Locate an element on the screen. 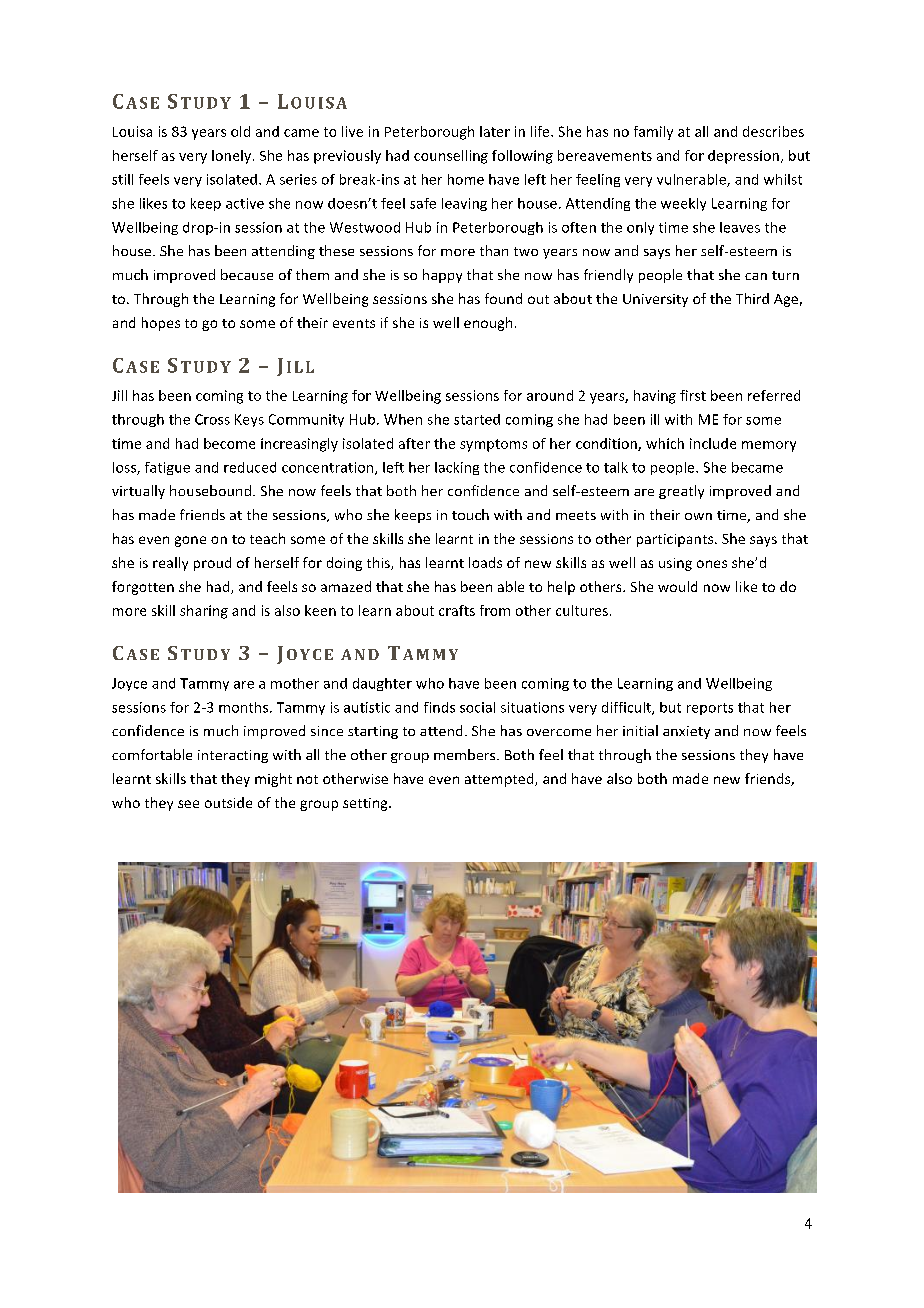 The width and height of the screenshot is (924, 1308). lonely is located at coordinates (233, 157).
